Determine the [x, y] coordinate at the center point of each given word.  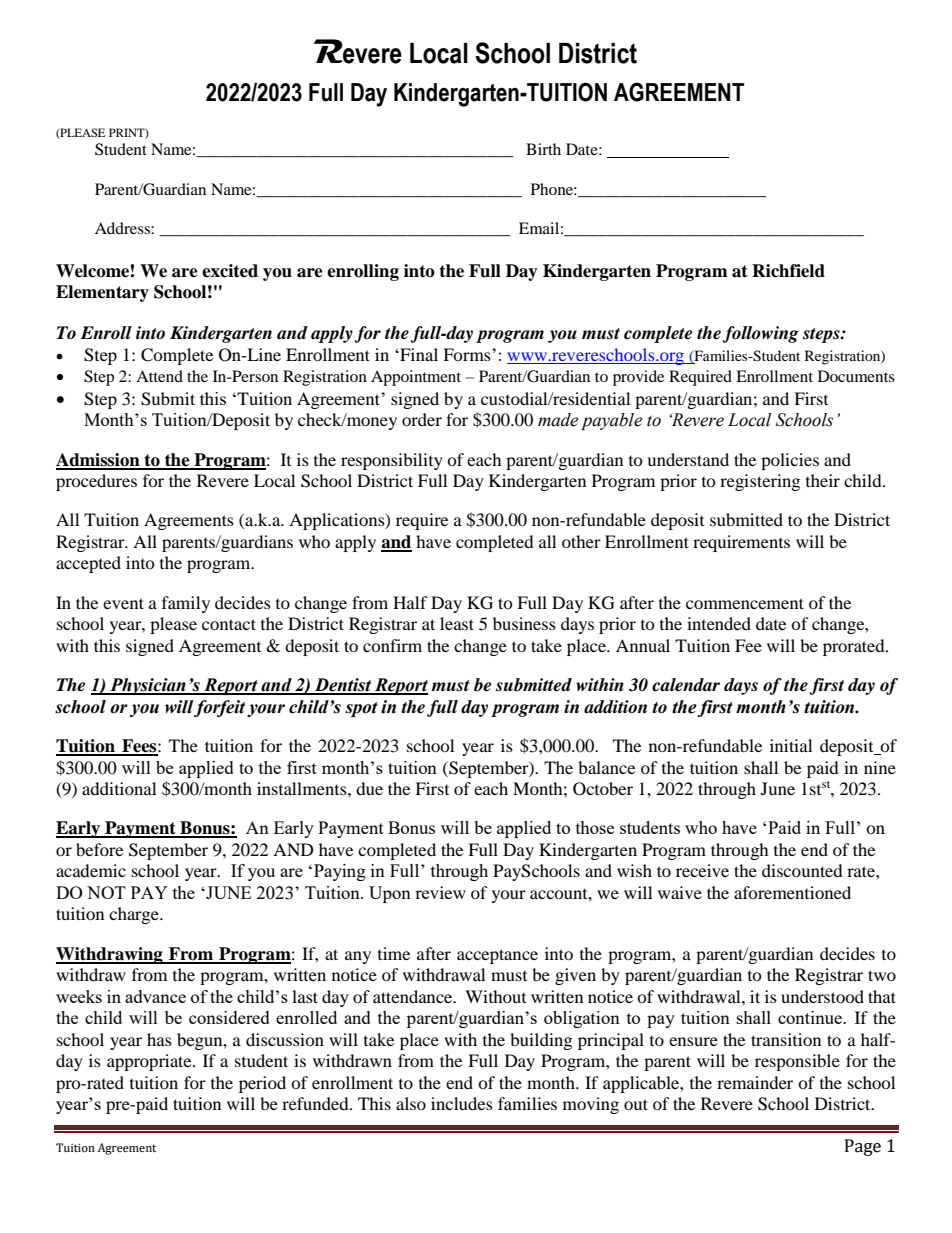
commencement [745, 603]
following [760, 334]
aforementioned [792, 892]
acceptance [497, 956]
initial [791, 745]
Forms [468, 354]
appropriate [150, 1062]
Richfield [788, 271]
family [186, 604]
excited [230, 271]
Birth [543, 149]
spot [361, 709]
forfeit [219, 708]
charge [135, 915]
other [581, 541]
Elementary [102, 293]
